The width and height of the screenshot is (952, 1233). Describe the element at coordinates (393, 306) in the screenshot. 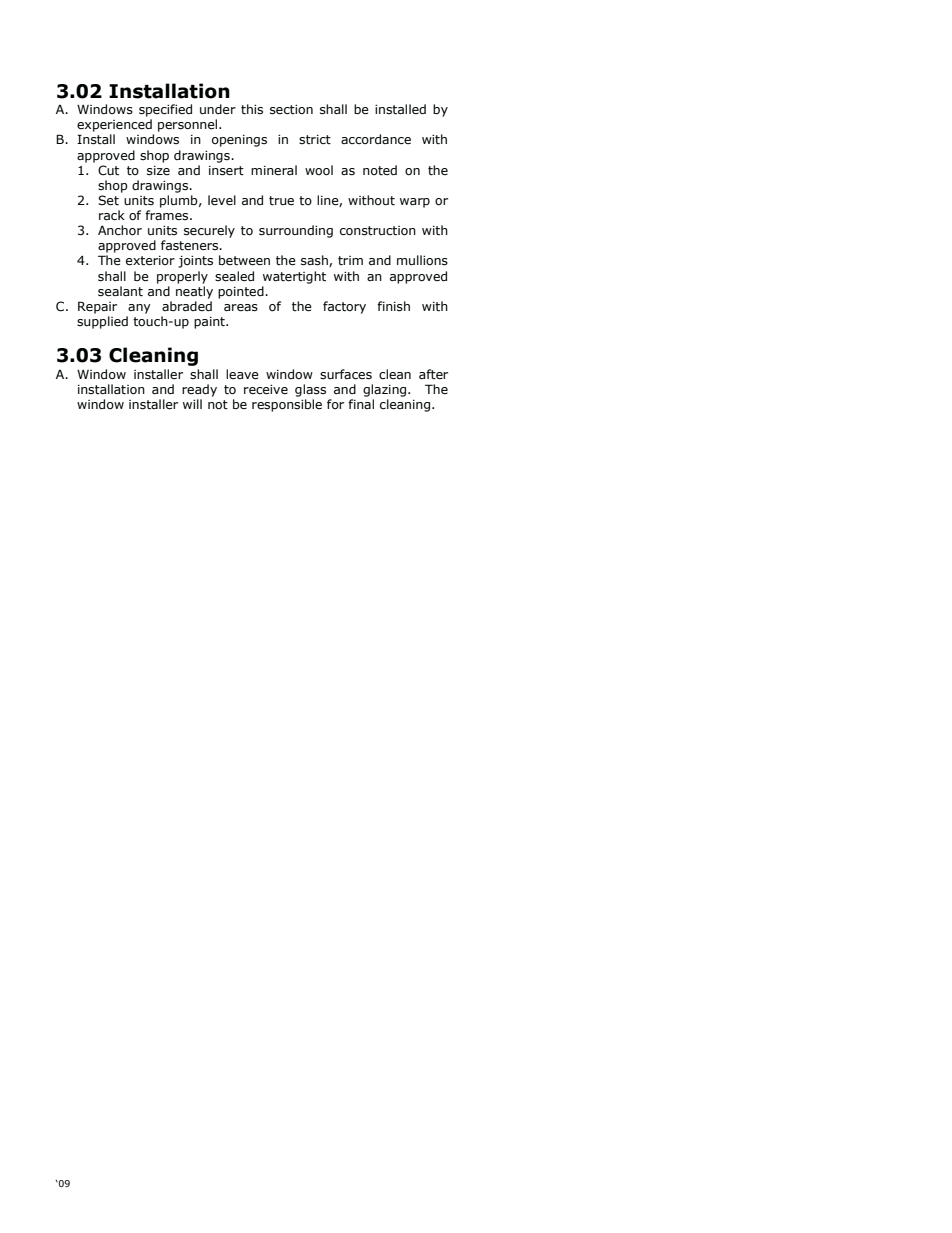

I see `finish` at that location.
